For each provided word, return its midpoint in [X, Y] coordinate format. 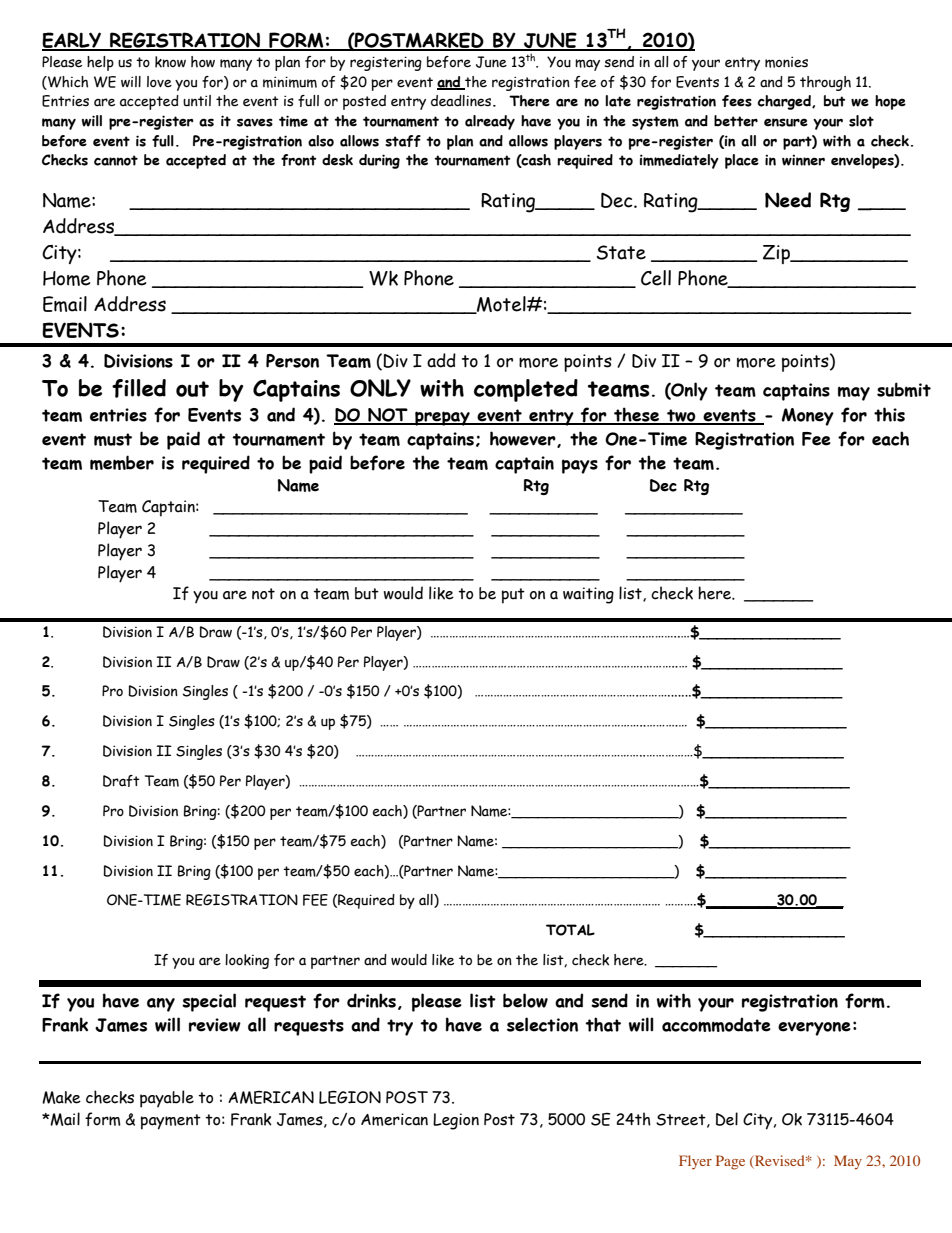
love [159, 82]
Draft [121, 781]
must [113, 439]
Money [808, 417]
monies [786, 62]
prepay [442, 418]
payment [171, 1122]
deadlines [461, 101]
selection [542, 1024]
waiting [588, 595]
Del [727, 1119]
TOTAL [570, 930]
